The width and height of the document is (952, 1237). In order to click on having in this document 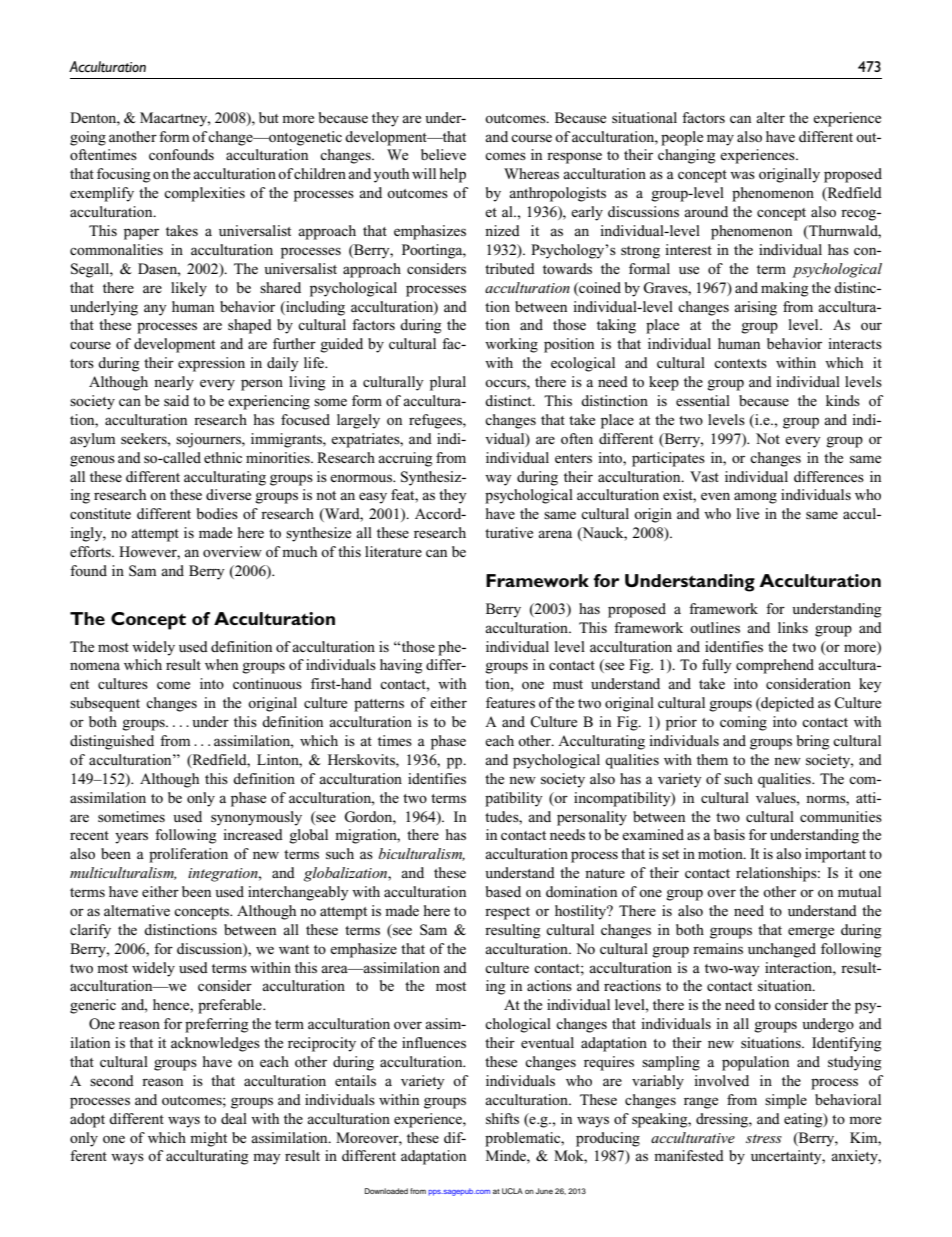, I will do `click(401, 666)`.
